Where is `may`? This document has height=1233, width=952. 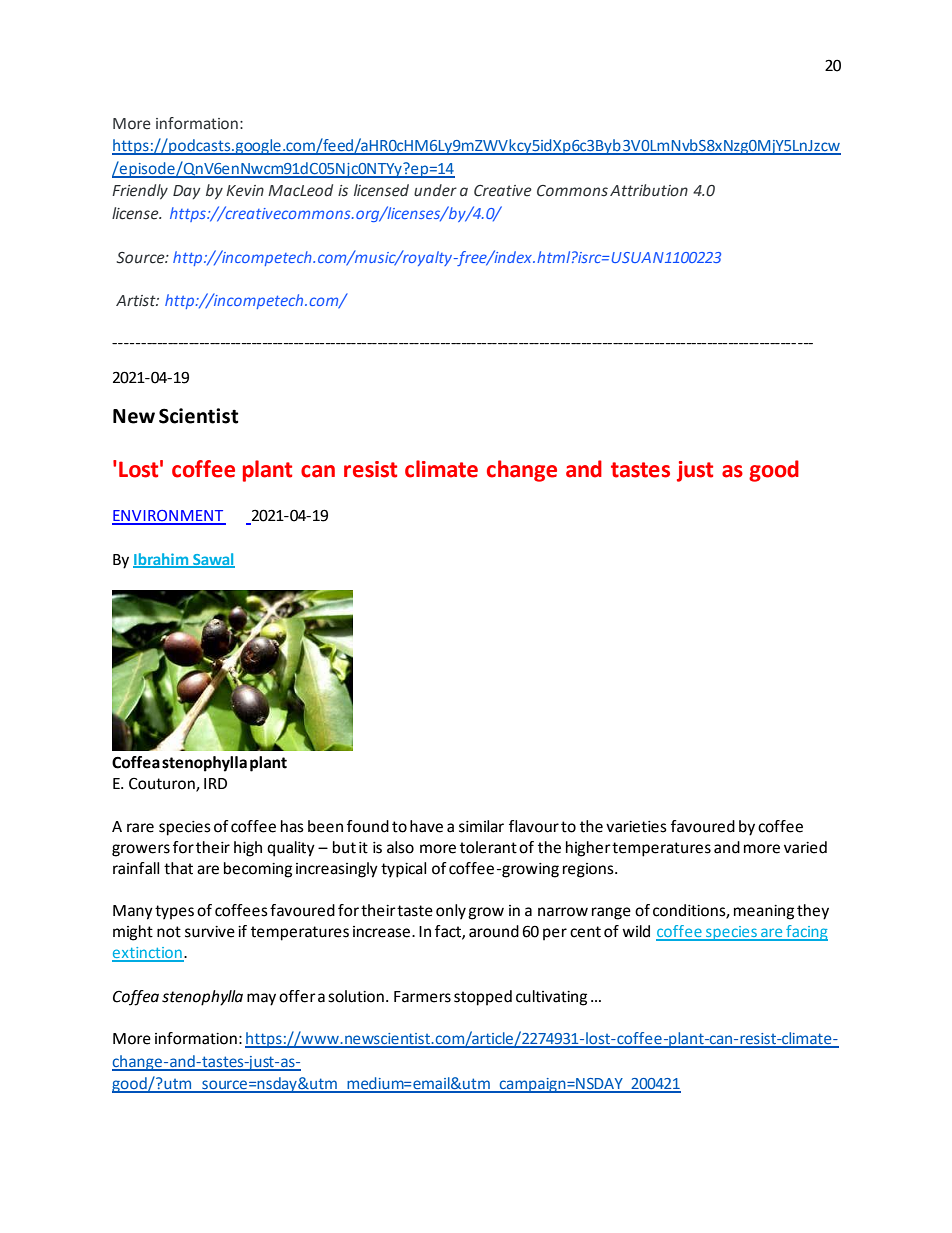
may is located at coordinates (261, 999).
